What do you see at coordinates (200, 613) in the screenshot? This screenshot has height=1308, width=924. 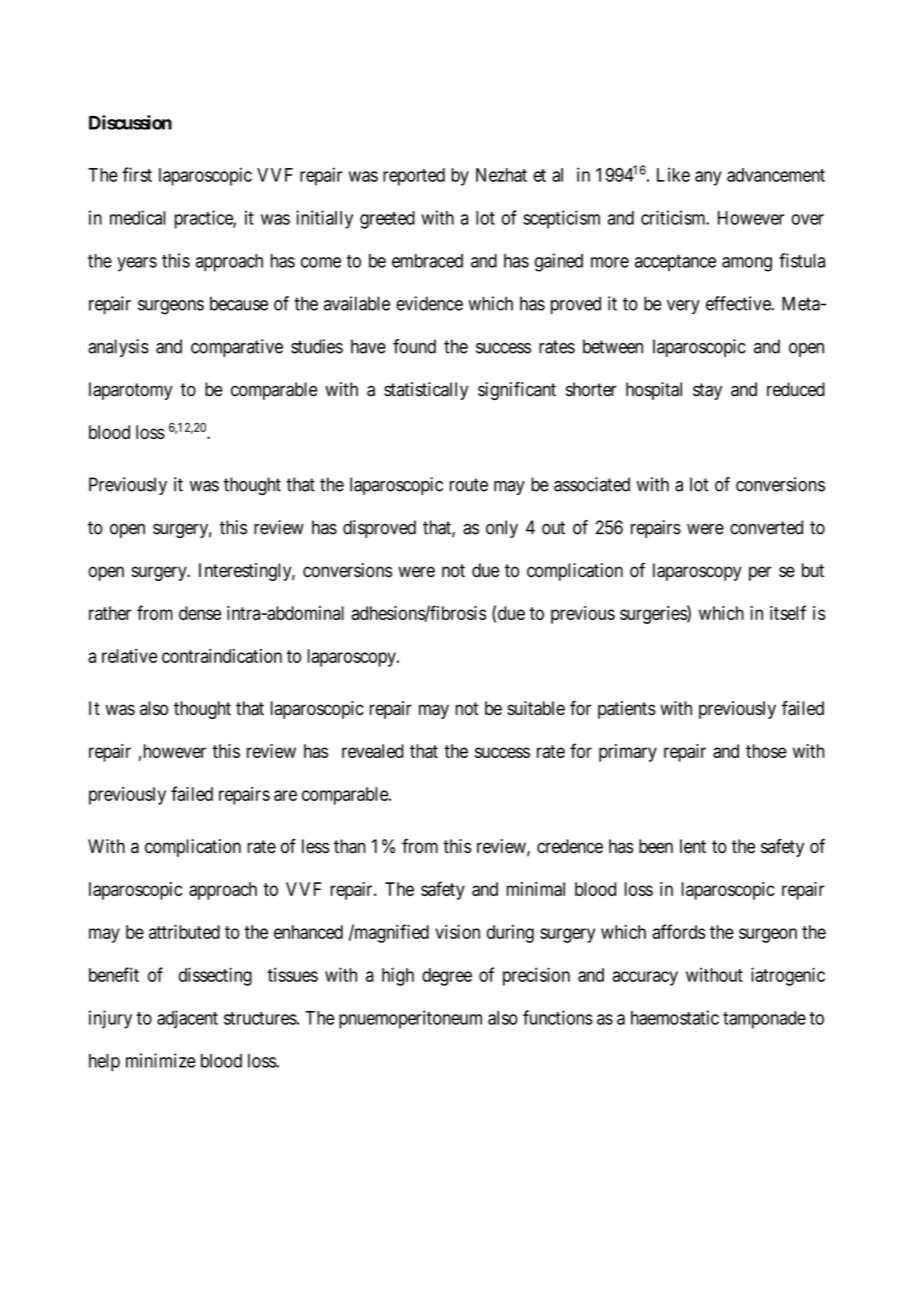 I see `dense` at bounding box center [200, 613].
